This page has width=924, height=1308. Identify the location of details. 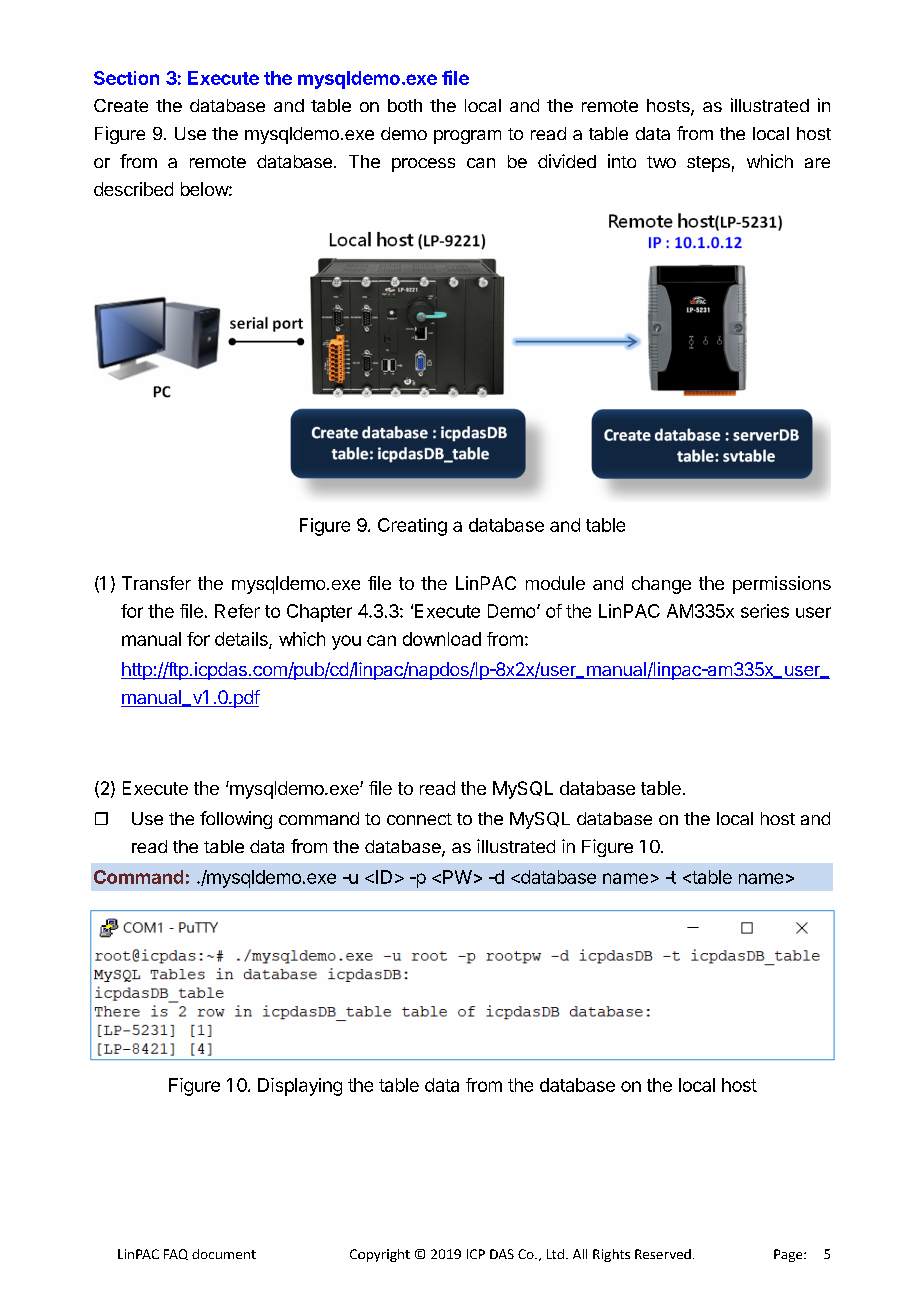
(242, 640).
